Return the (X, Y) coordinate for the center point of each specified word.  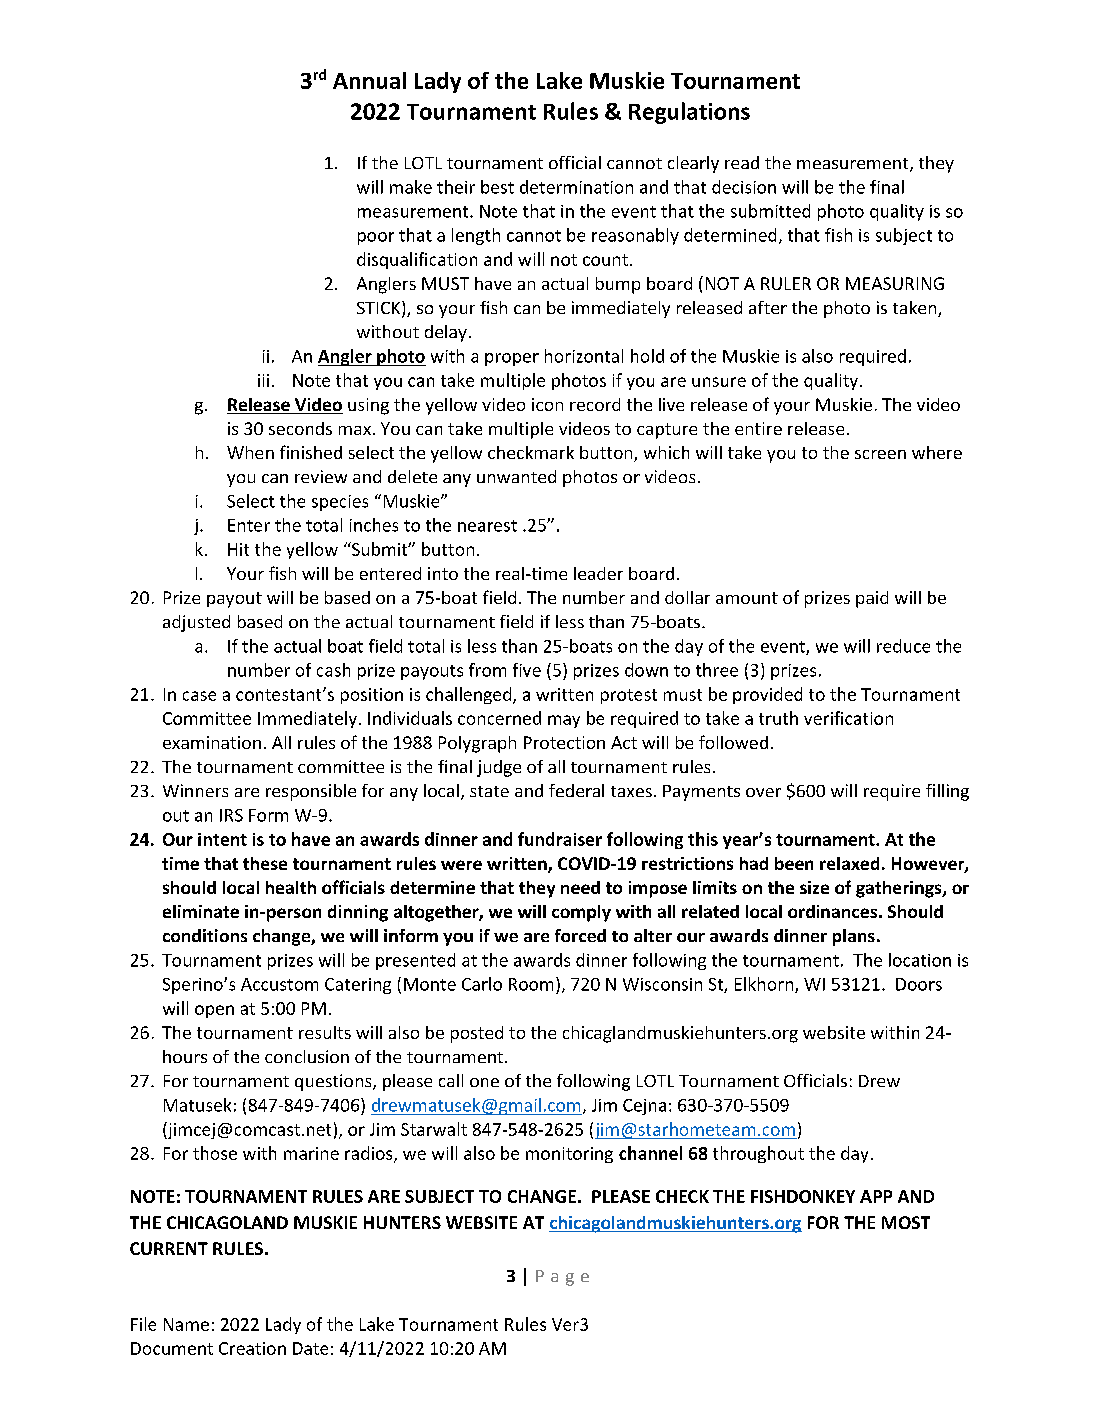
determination (576, 187)
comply (581, 913)
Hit (238, 549)
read (742, 162)
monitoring (569, 1155)
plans (854, 937)
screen (880, 454)
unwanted (516, 476)
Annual (369, 80)
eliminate (201, 911)
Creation (252, 1348)
